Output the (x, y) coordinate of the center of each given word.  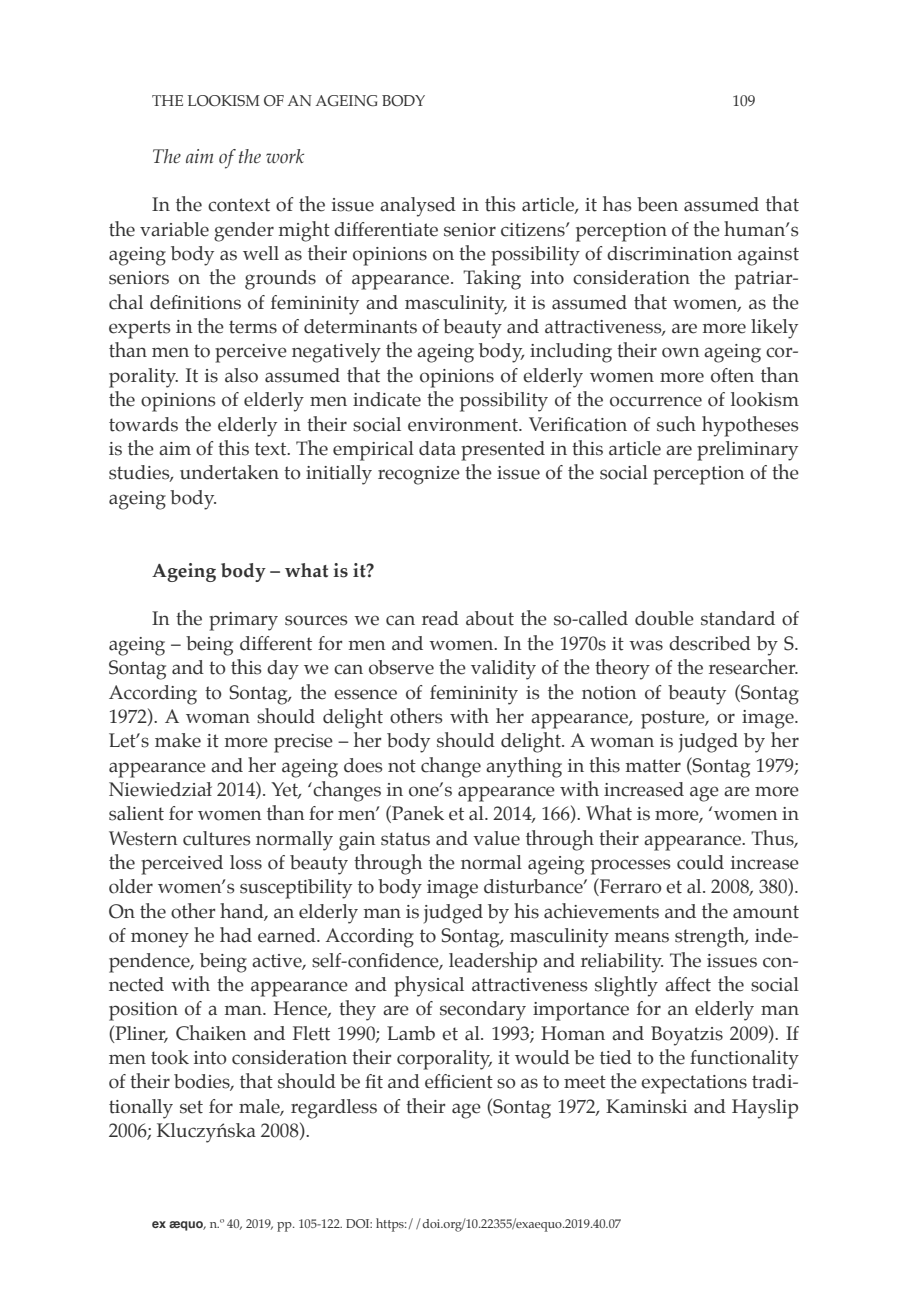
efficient (459, 1081)
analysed (418, 207)
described (710, 643)
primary (243, 621)
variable (174, 229)
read (440, 618)
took (170, 1057)
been (657, 204)
